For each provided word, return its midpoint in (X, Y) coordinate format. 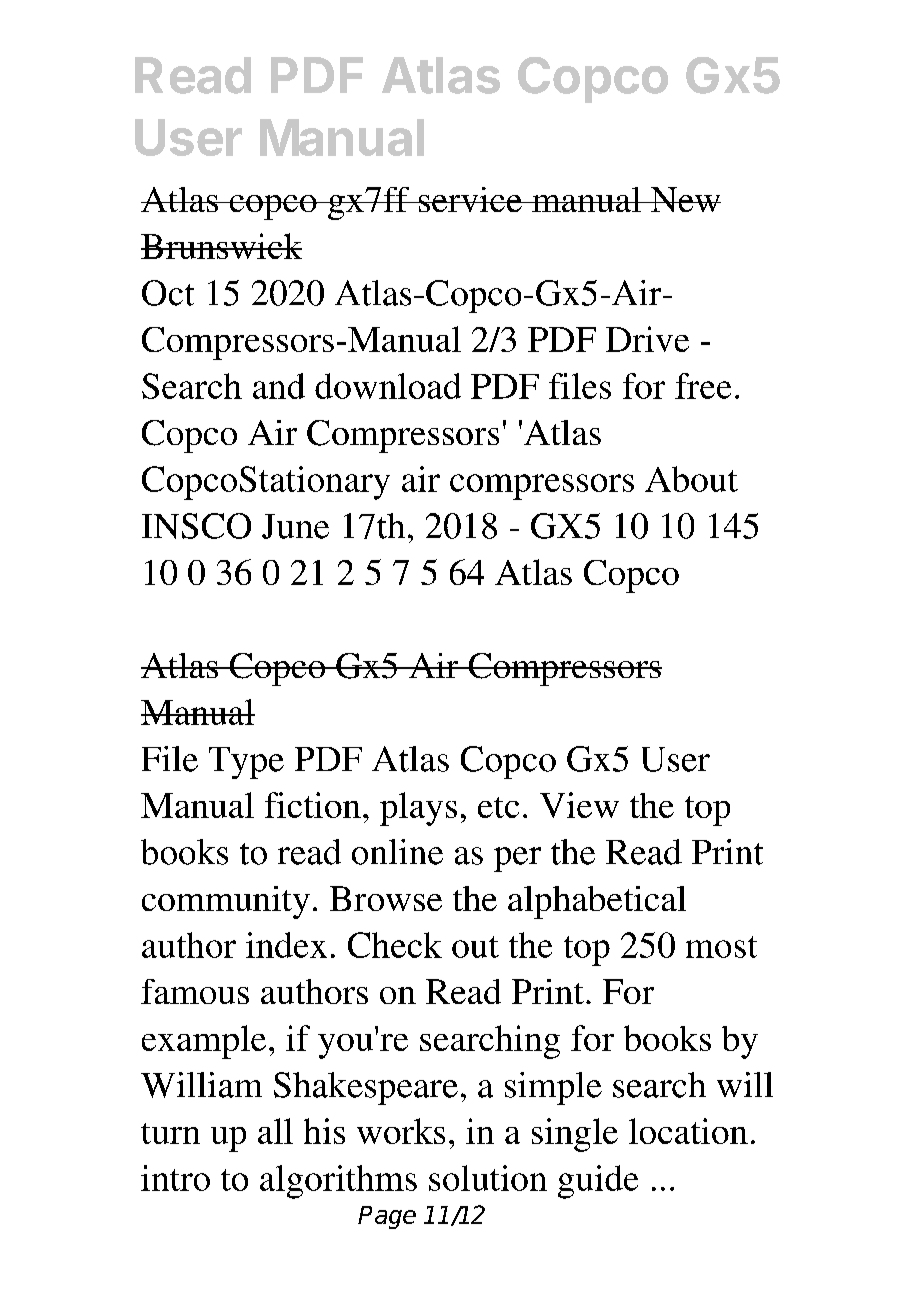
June (295, 526)
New (685, 199)
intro (175, 1178)
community (226, 902)
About (691, 479)
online (397, 852)
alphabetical (597, 902)
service (470, 199)
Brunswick (221, 246)
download (388, 386)
